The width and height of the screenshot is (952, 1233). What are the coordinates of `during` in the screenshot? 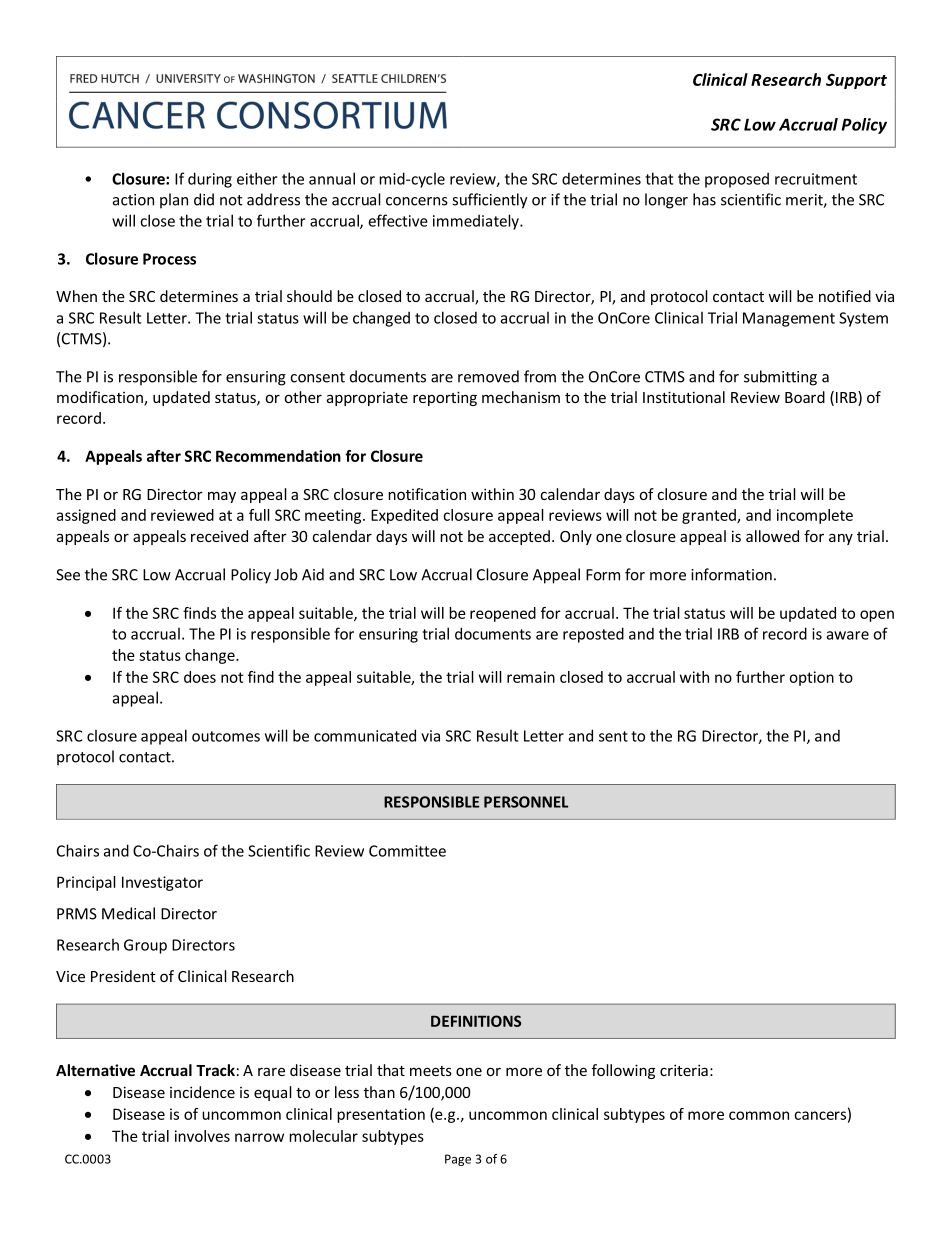 It's located at (210, 180).
